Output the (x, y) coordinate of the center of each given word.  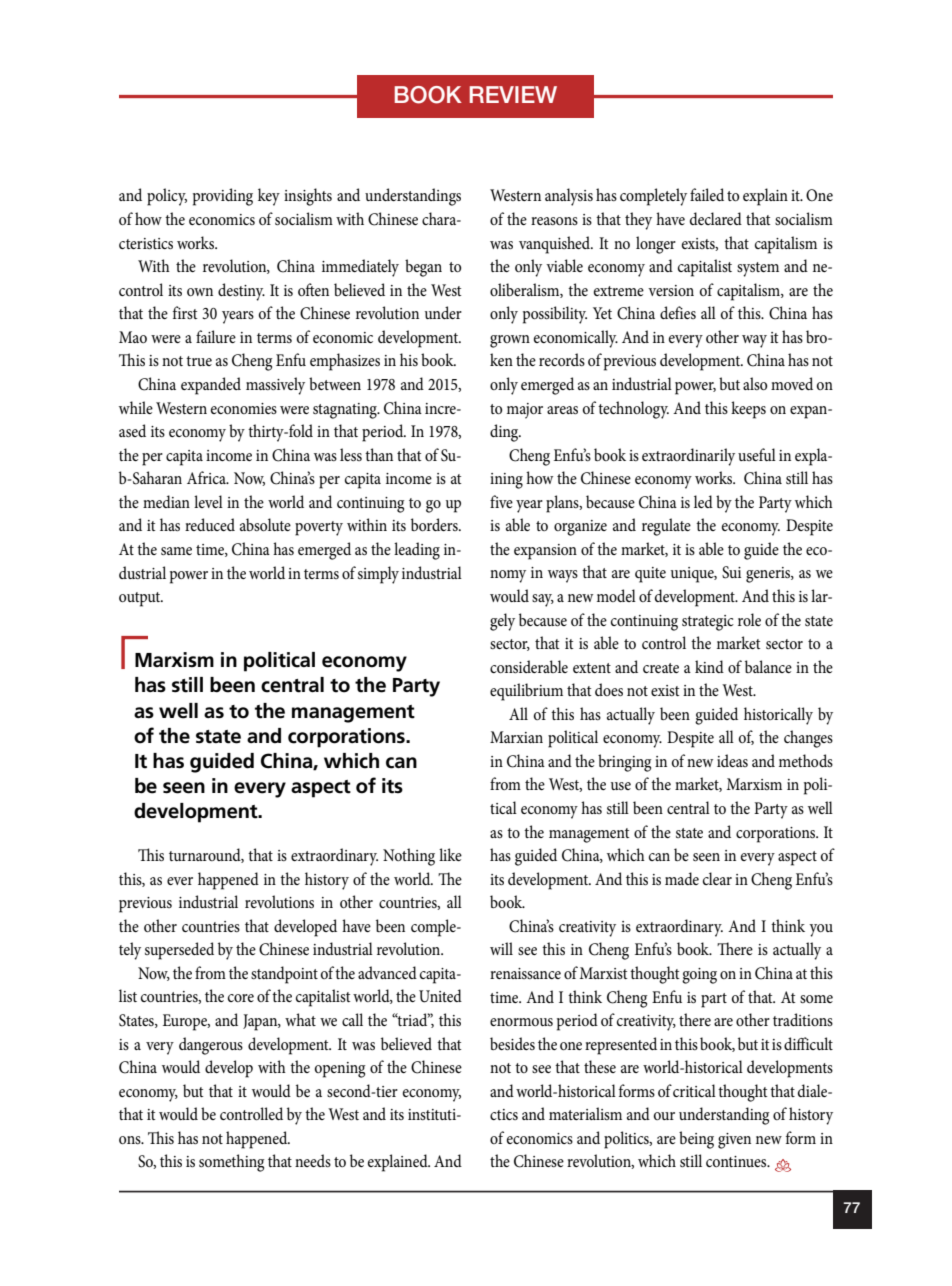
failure (216, 336)
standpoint (284, 975)
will (501, 948)
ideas (732, 760)
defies (678, 312)
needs (313, 1160)
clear (717, 878)
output (141, 599)
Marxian (516, 737)
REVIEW (513, 94)
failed (707, 194)
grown (510, 341)
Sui (731, 572)
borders (435, 524)
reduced (210, 524)
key (269, 197)
